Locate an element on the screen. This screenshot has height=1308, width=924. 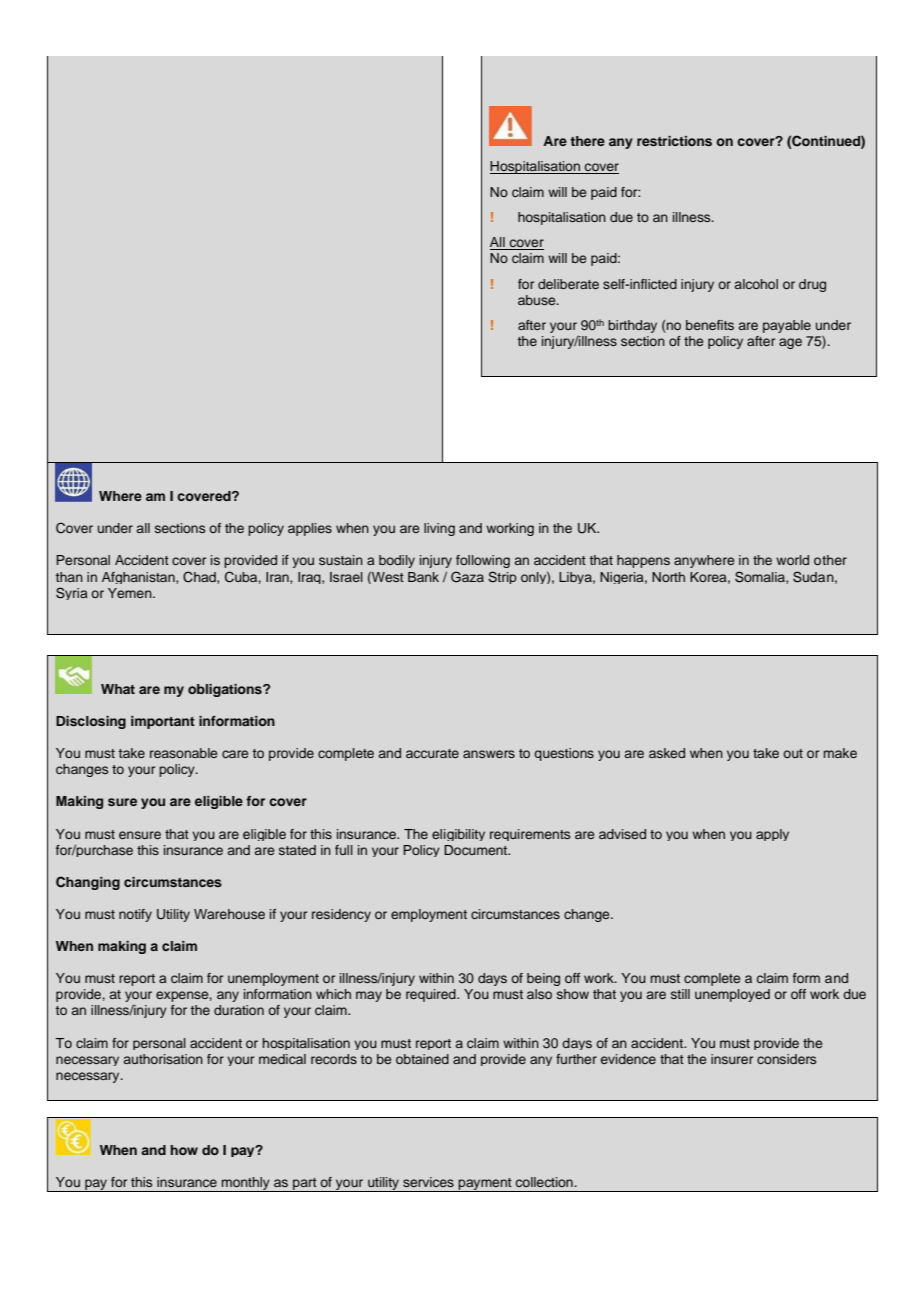
reasonable is located at coordinates (183, 753).
